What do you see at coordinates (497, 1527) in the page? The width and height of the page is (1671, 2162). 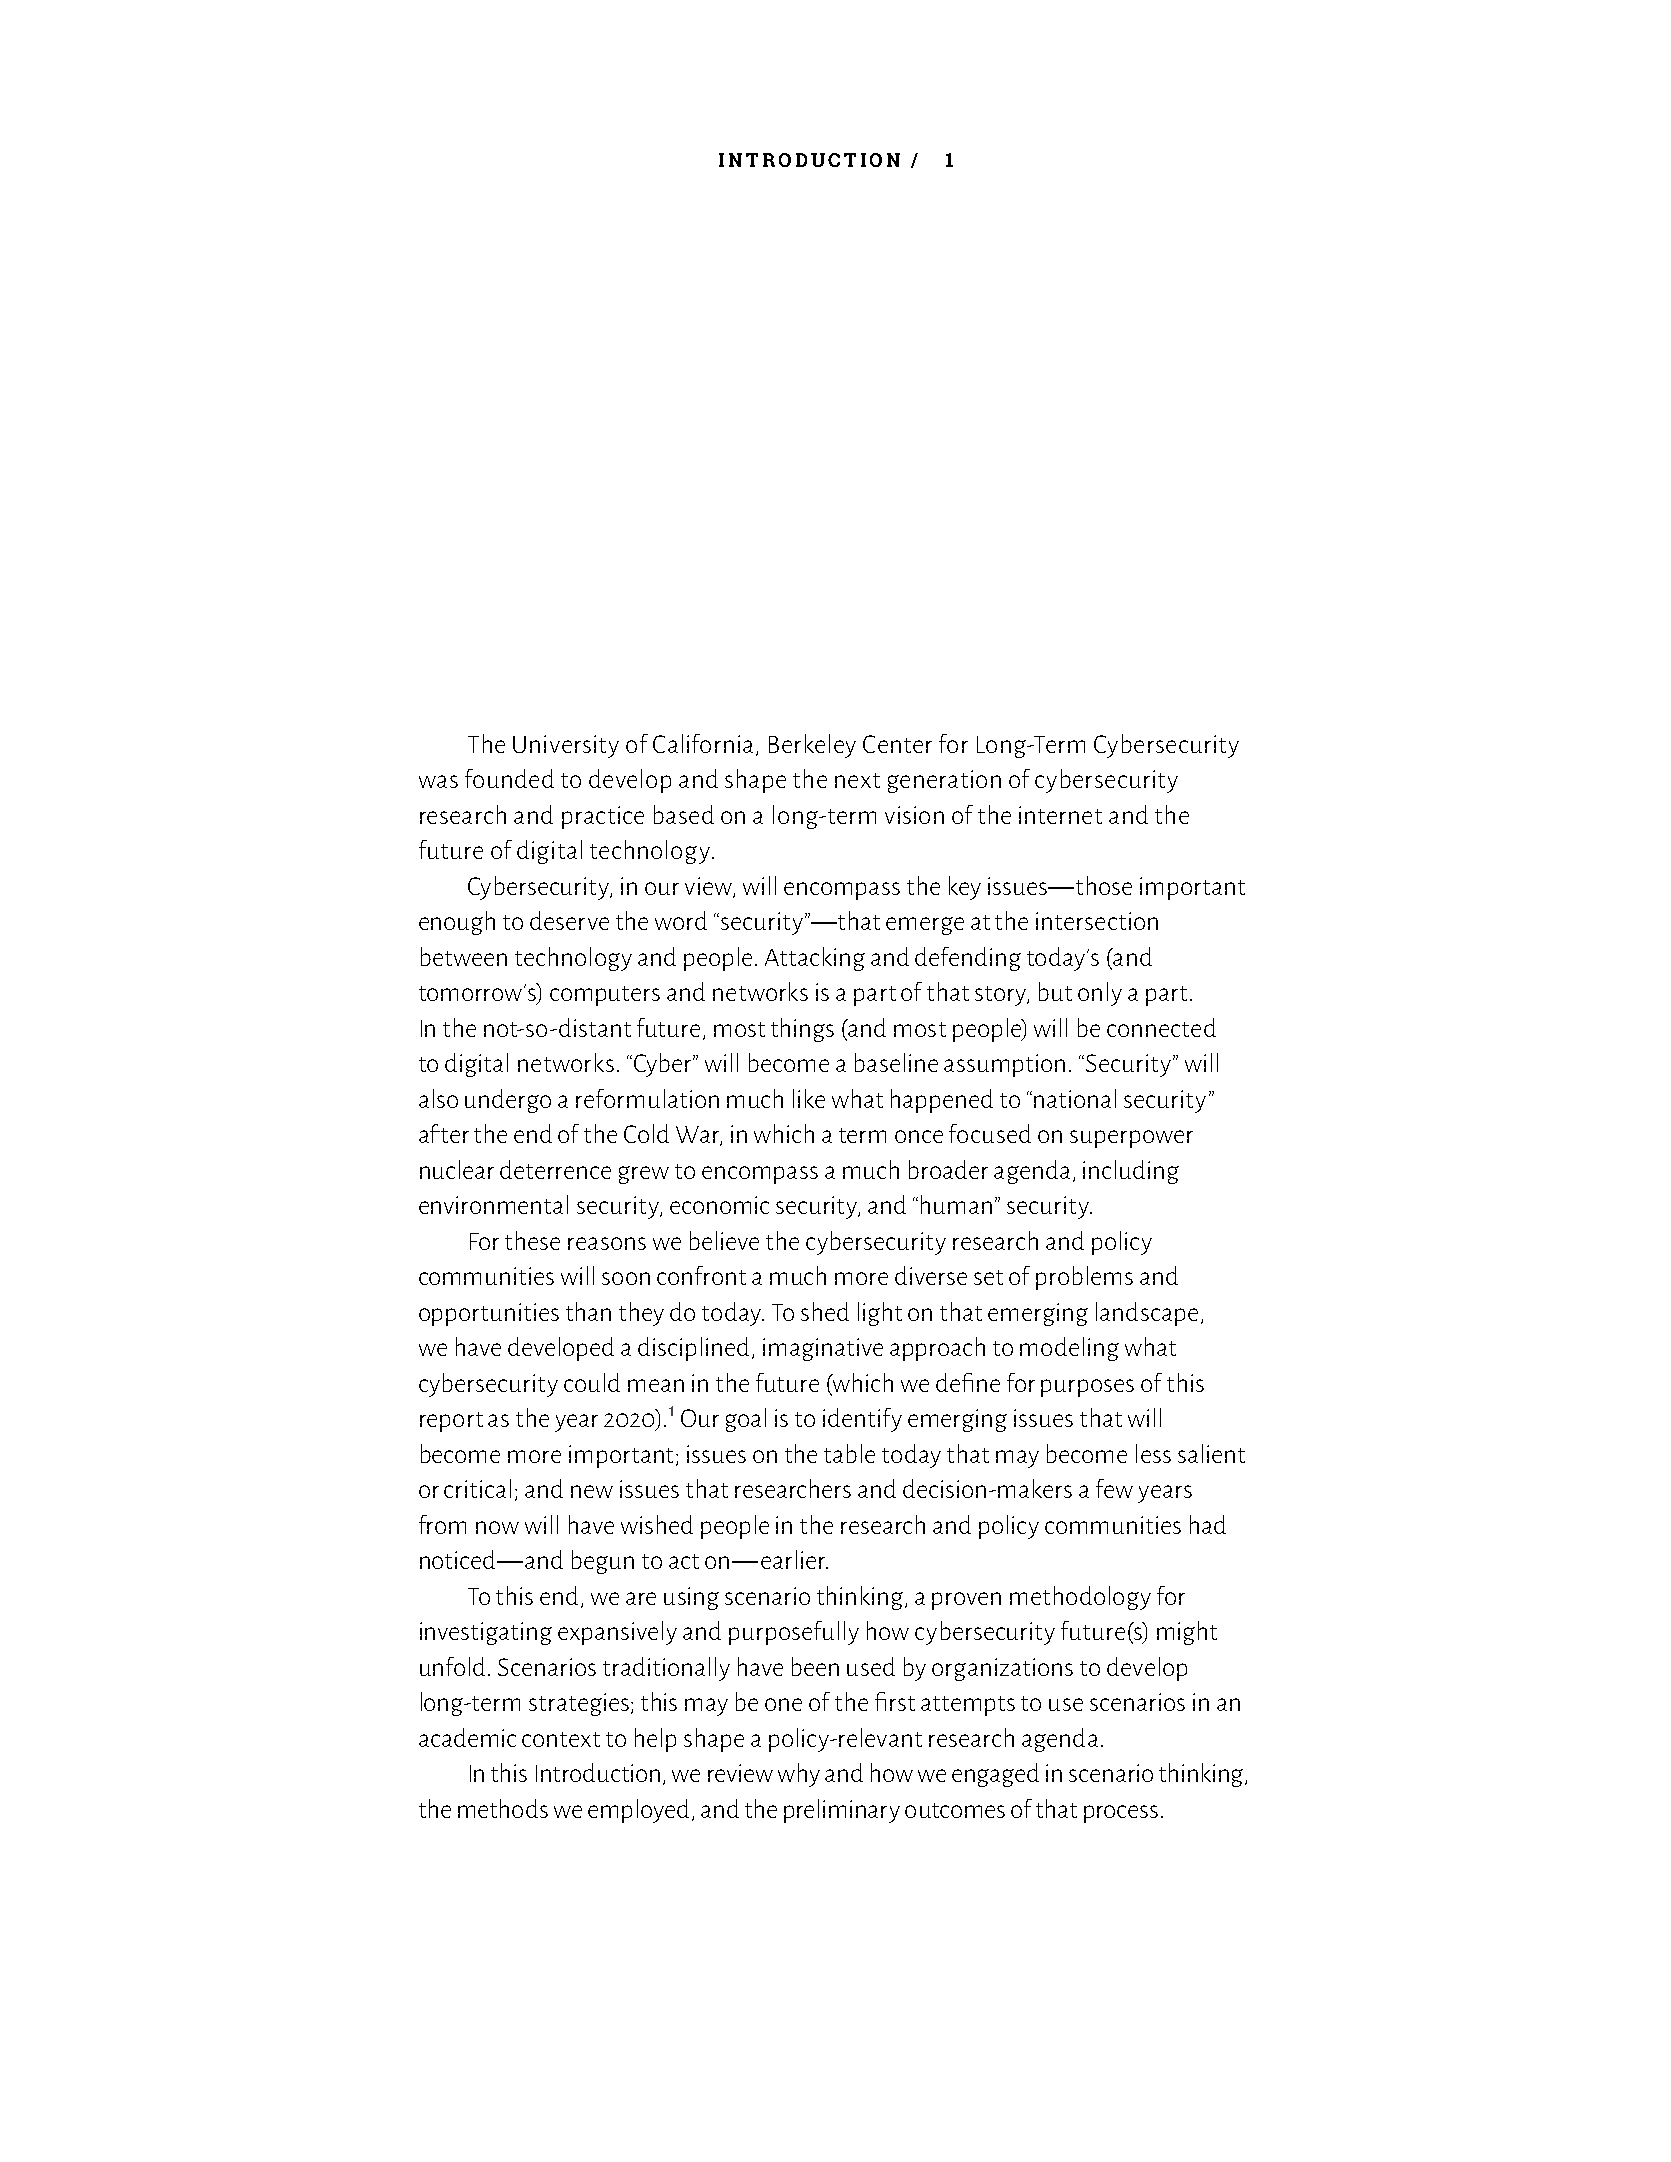 I see `now` at bounding box center [497, 1527].
